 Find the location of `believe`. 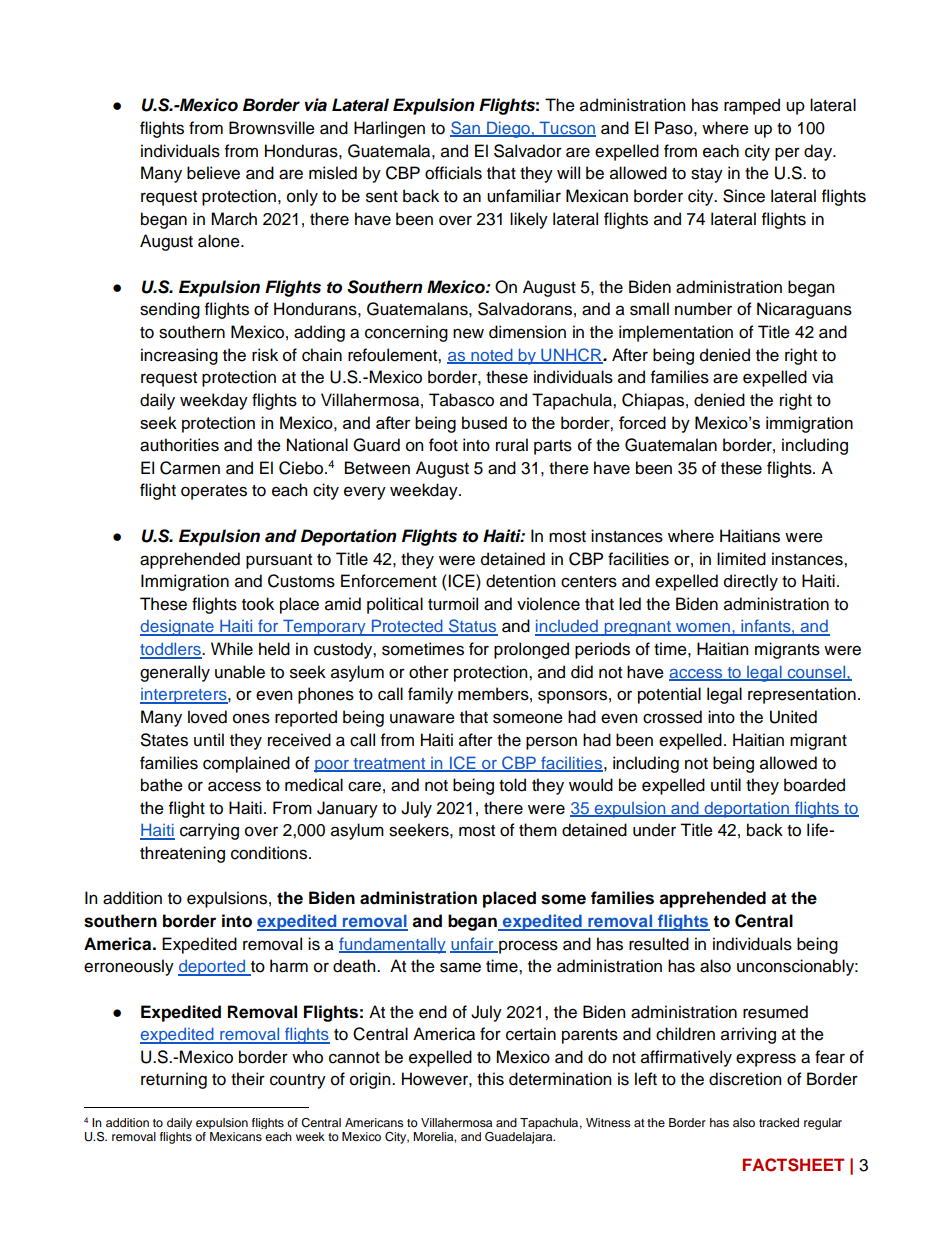

believe is located at coordinates (213, 173).
